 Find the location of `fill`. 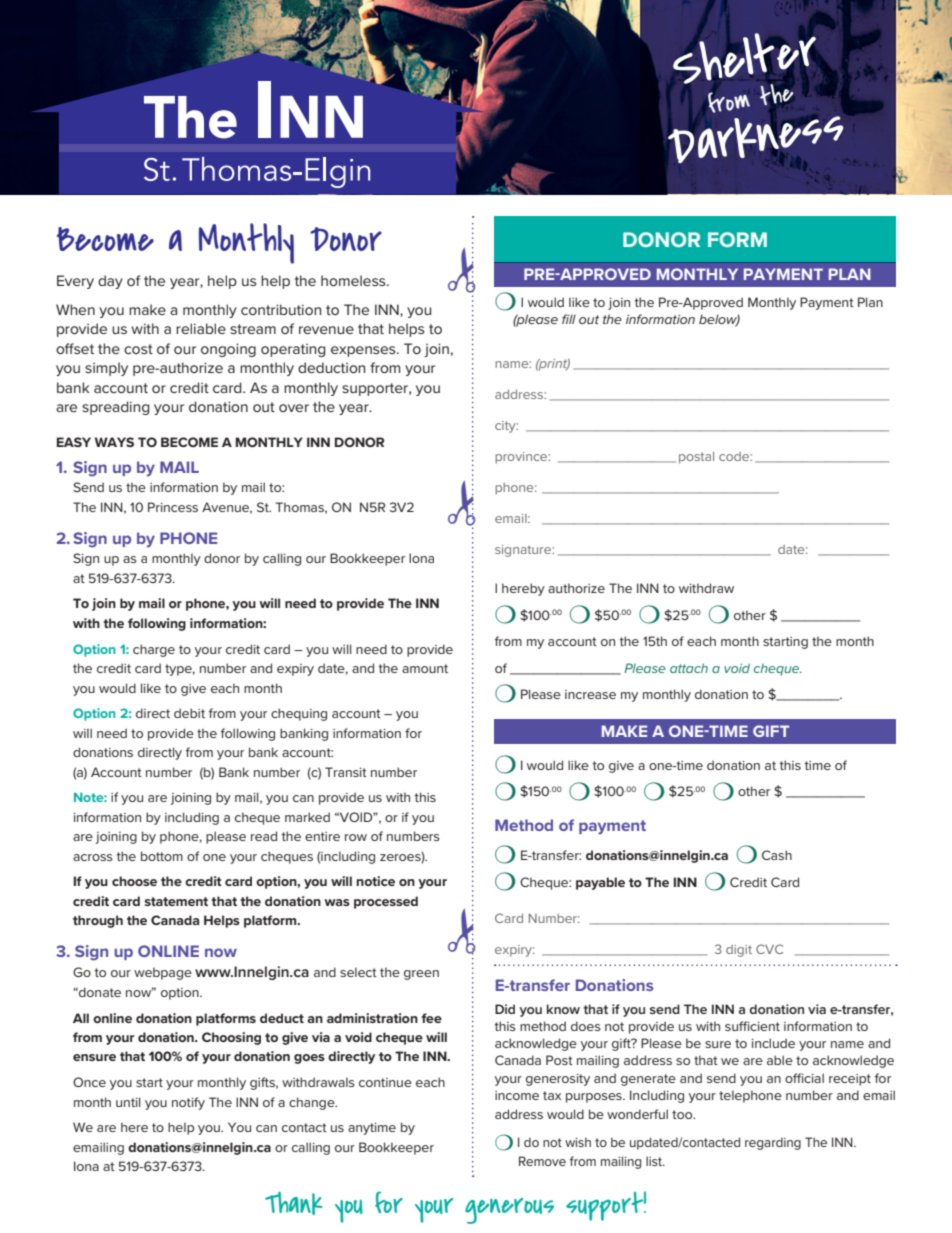

fill is located at coordinates (569, 319).
